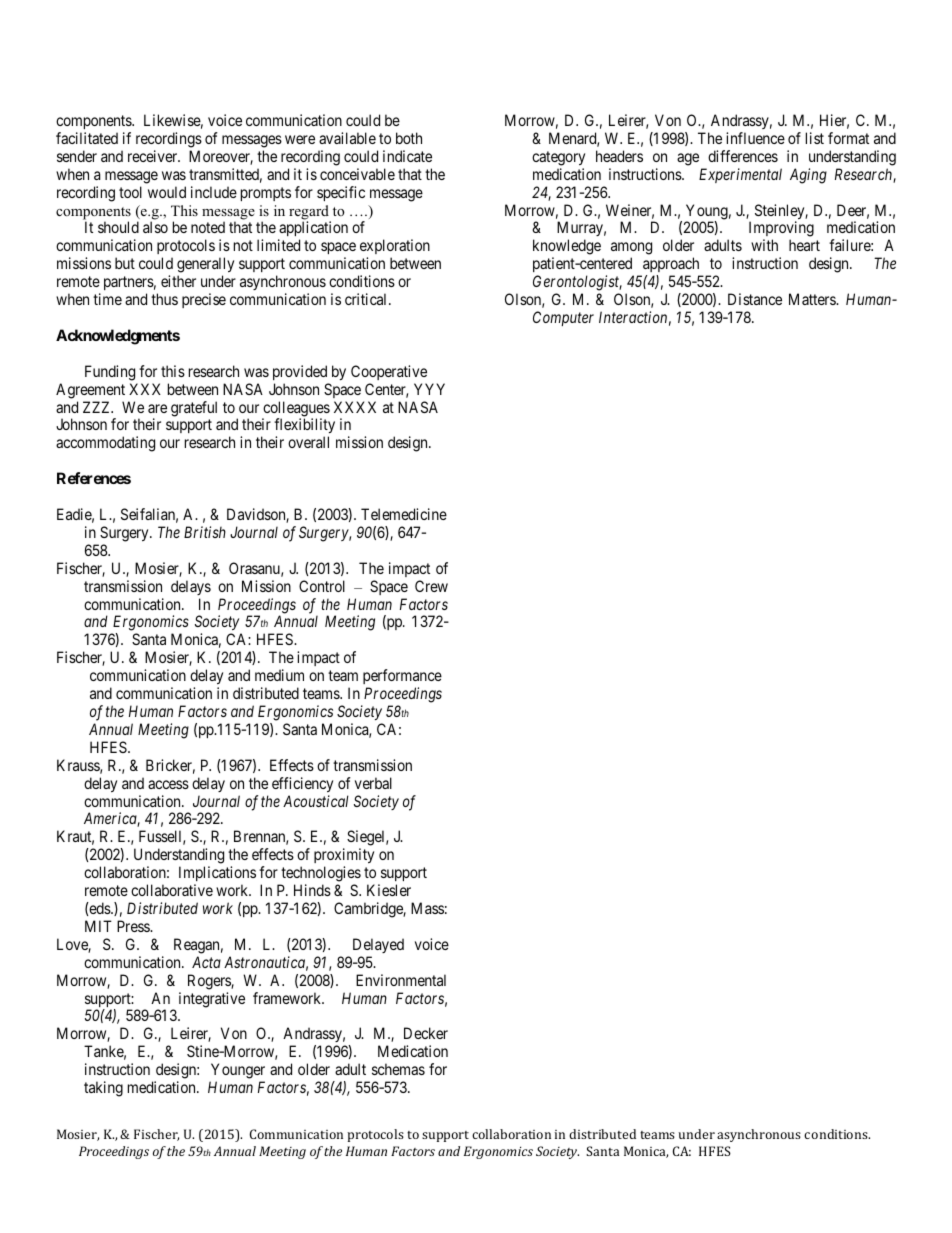 This image has width=952, height=1233. What do you see at coordinates (279, 675) in the image?
I see `medium` at bounding box center [279, 675].
